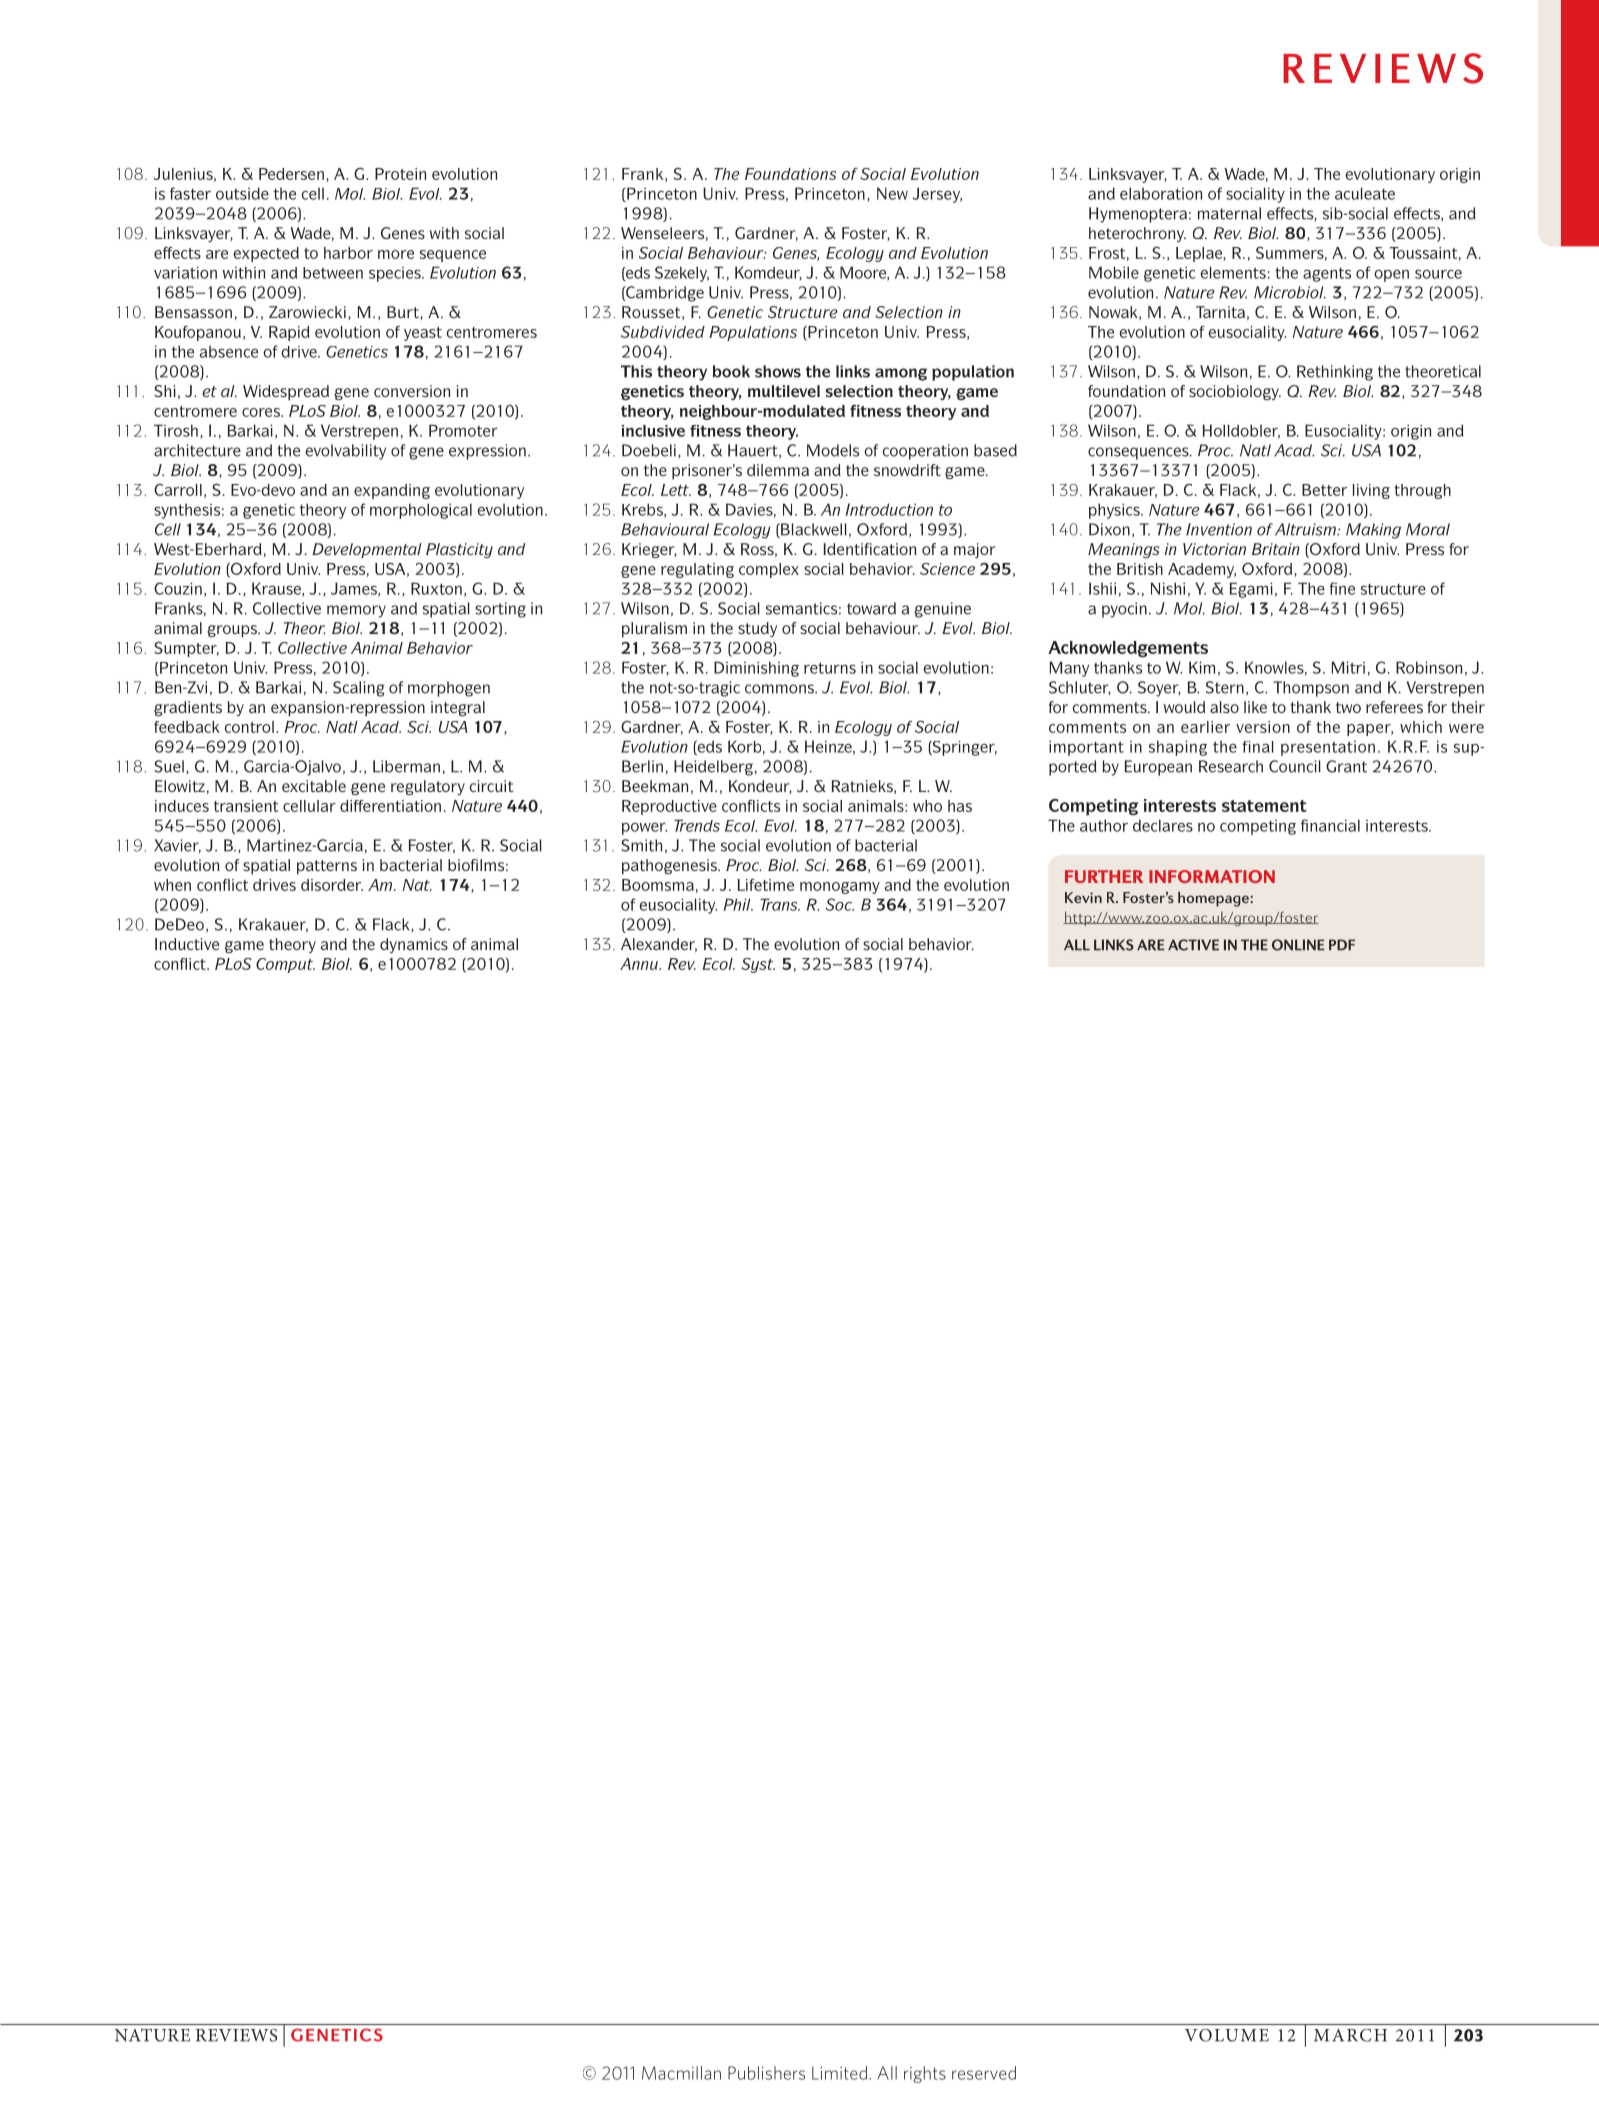 The width and height of the page is (1599, 2101). What do you see at coordinates (327, 867) in the page?
I see `patterns` at bounding box center [327, 867].
